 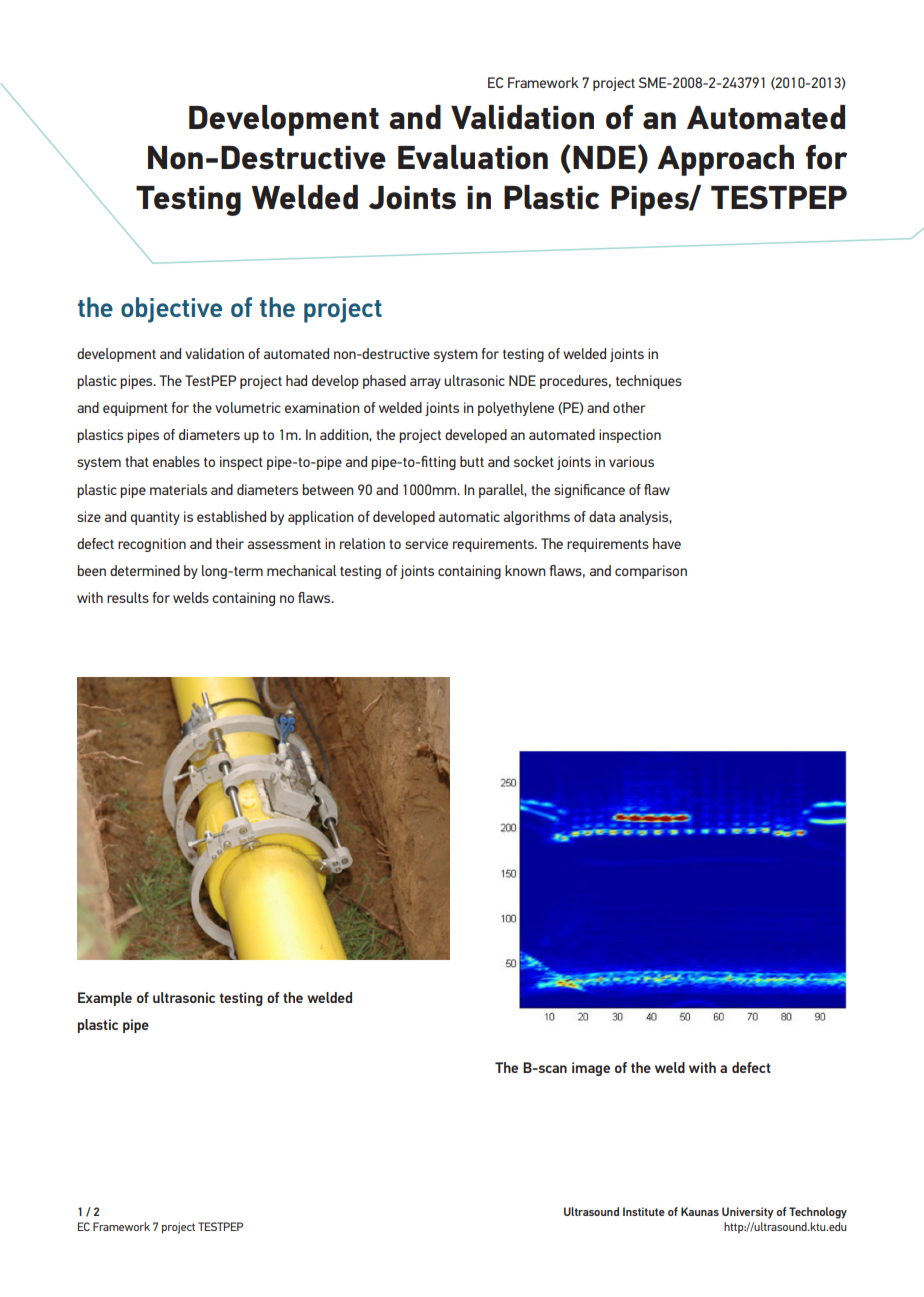 What do you see at coordinates (105, 999) in the page?
I see `Example` at bounding box center [105, 999].
